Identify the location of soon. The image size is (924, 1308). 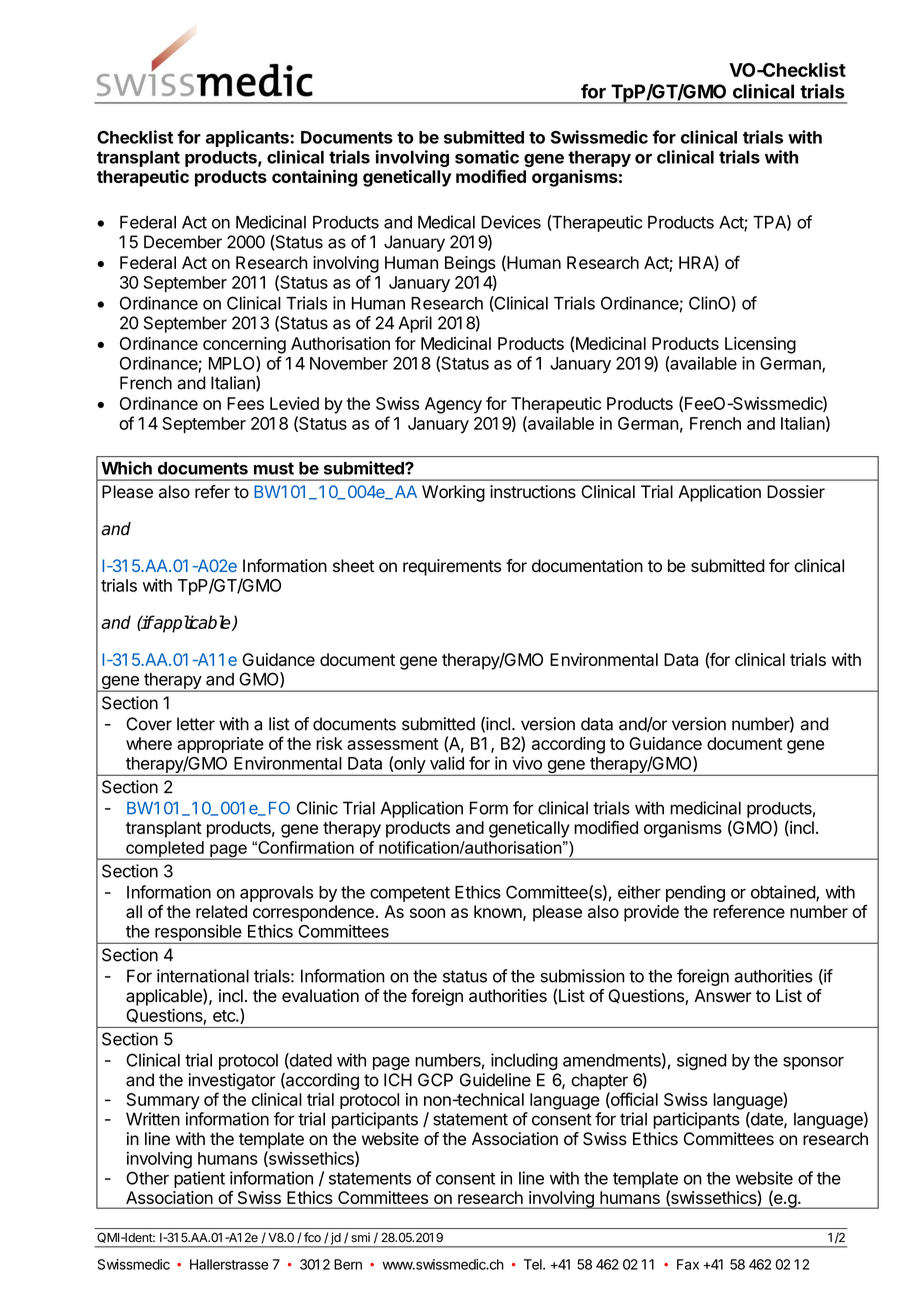
(427, 913).
